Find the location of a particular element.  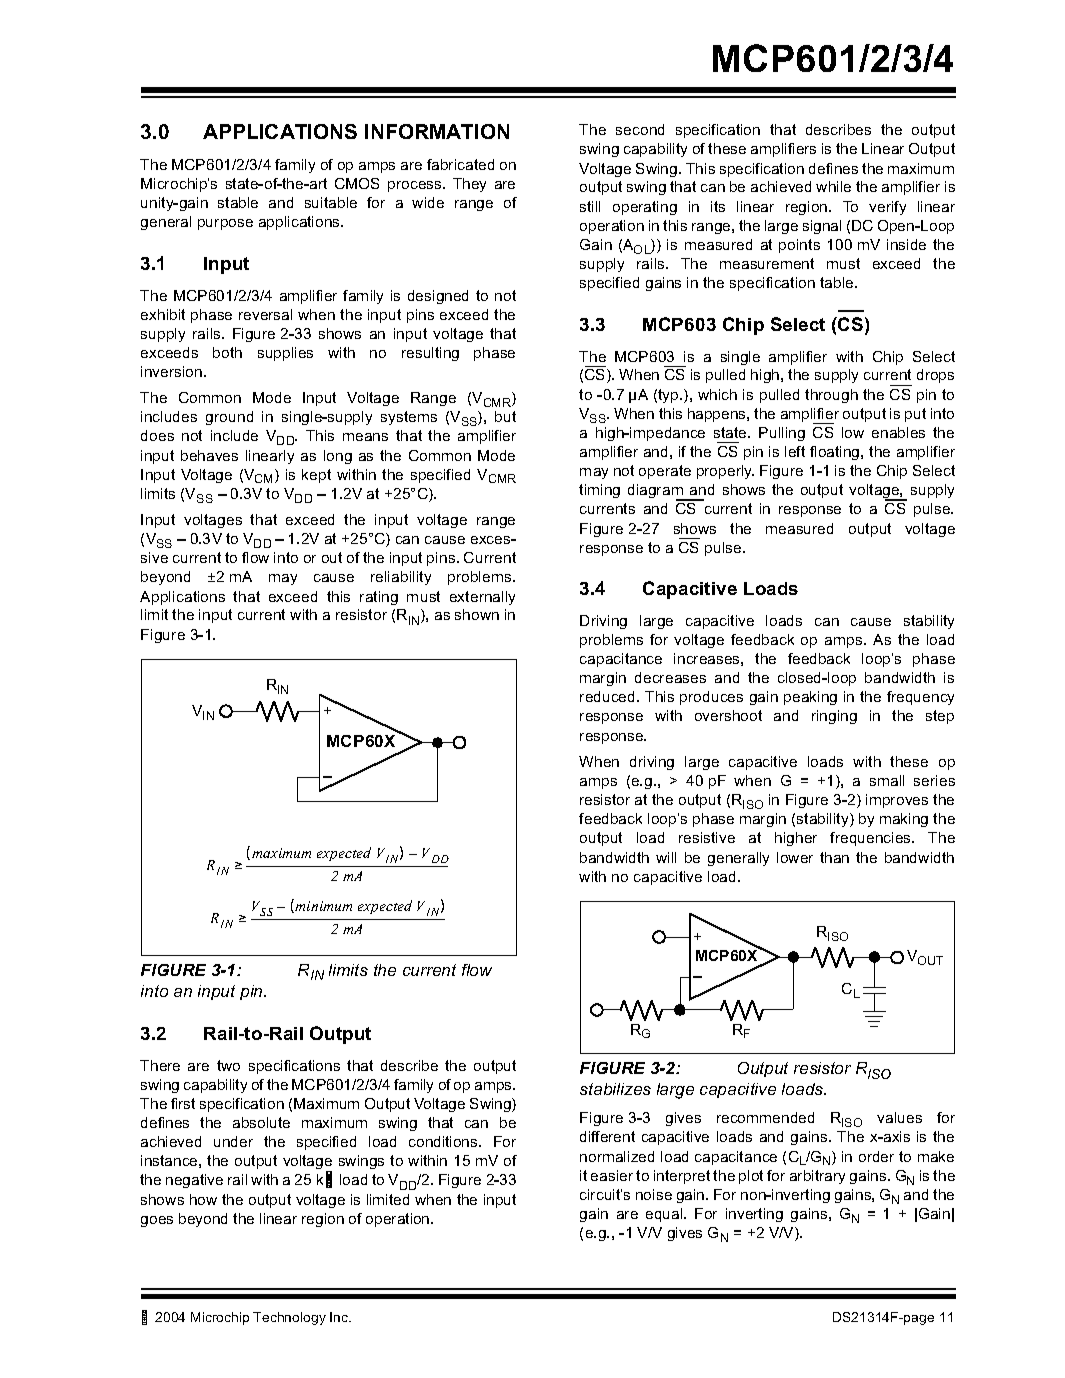

equal is located at coordinates (665, 1215).
